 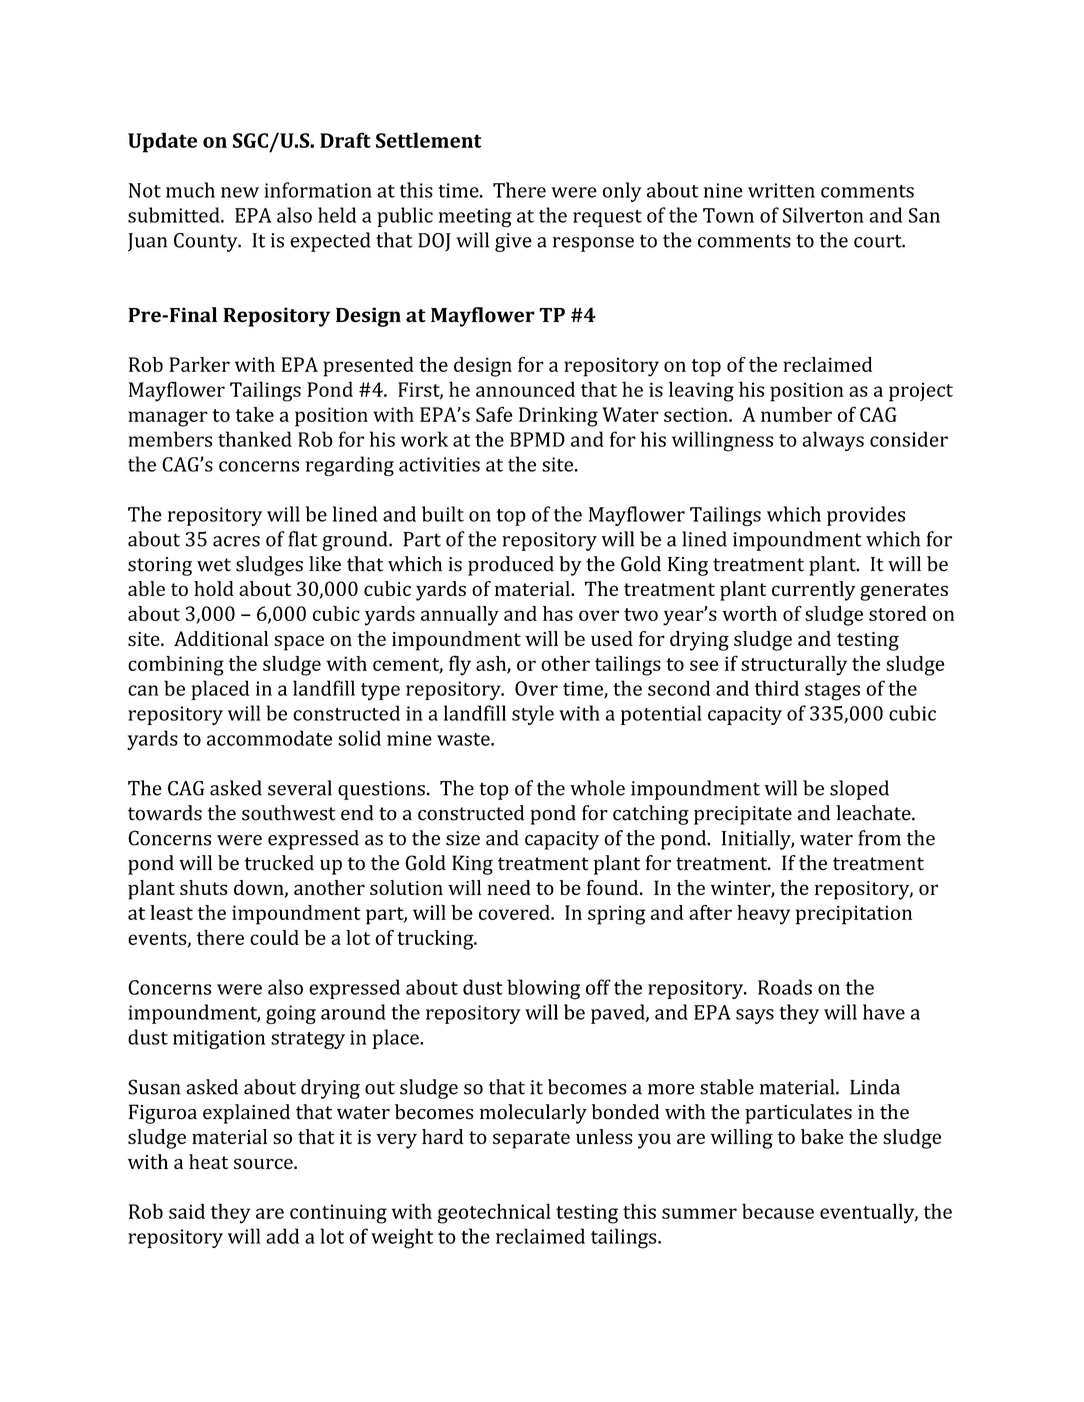 What do you see at coordinates (781, 190) in the document?
I see `written` at bounding box center [781, 190].
